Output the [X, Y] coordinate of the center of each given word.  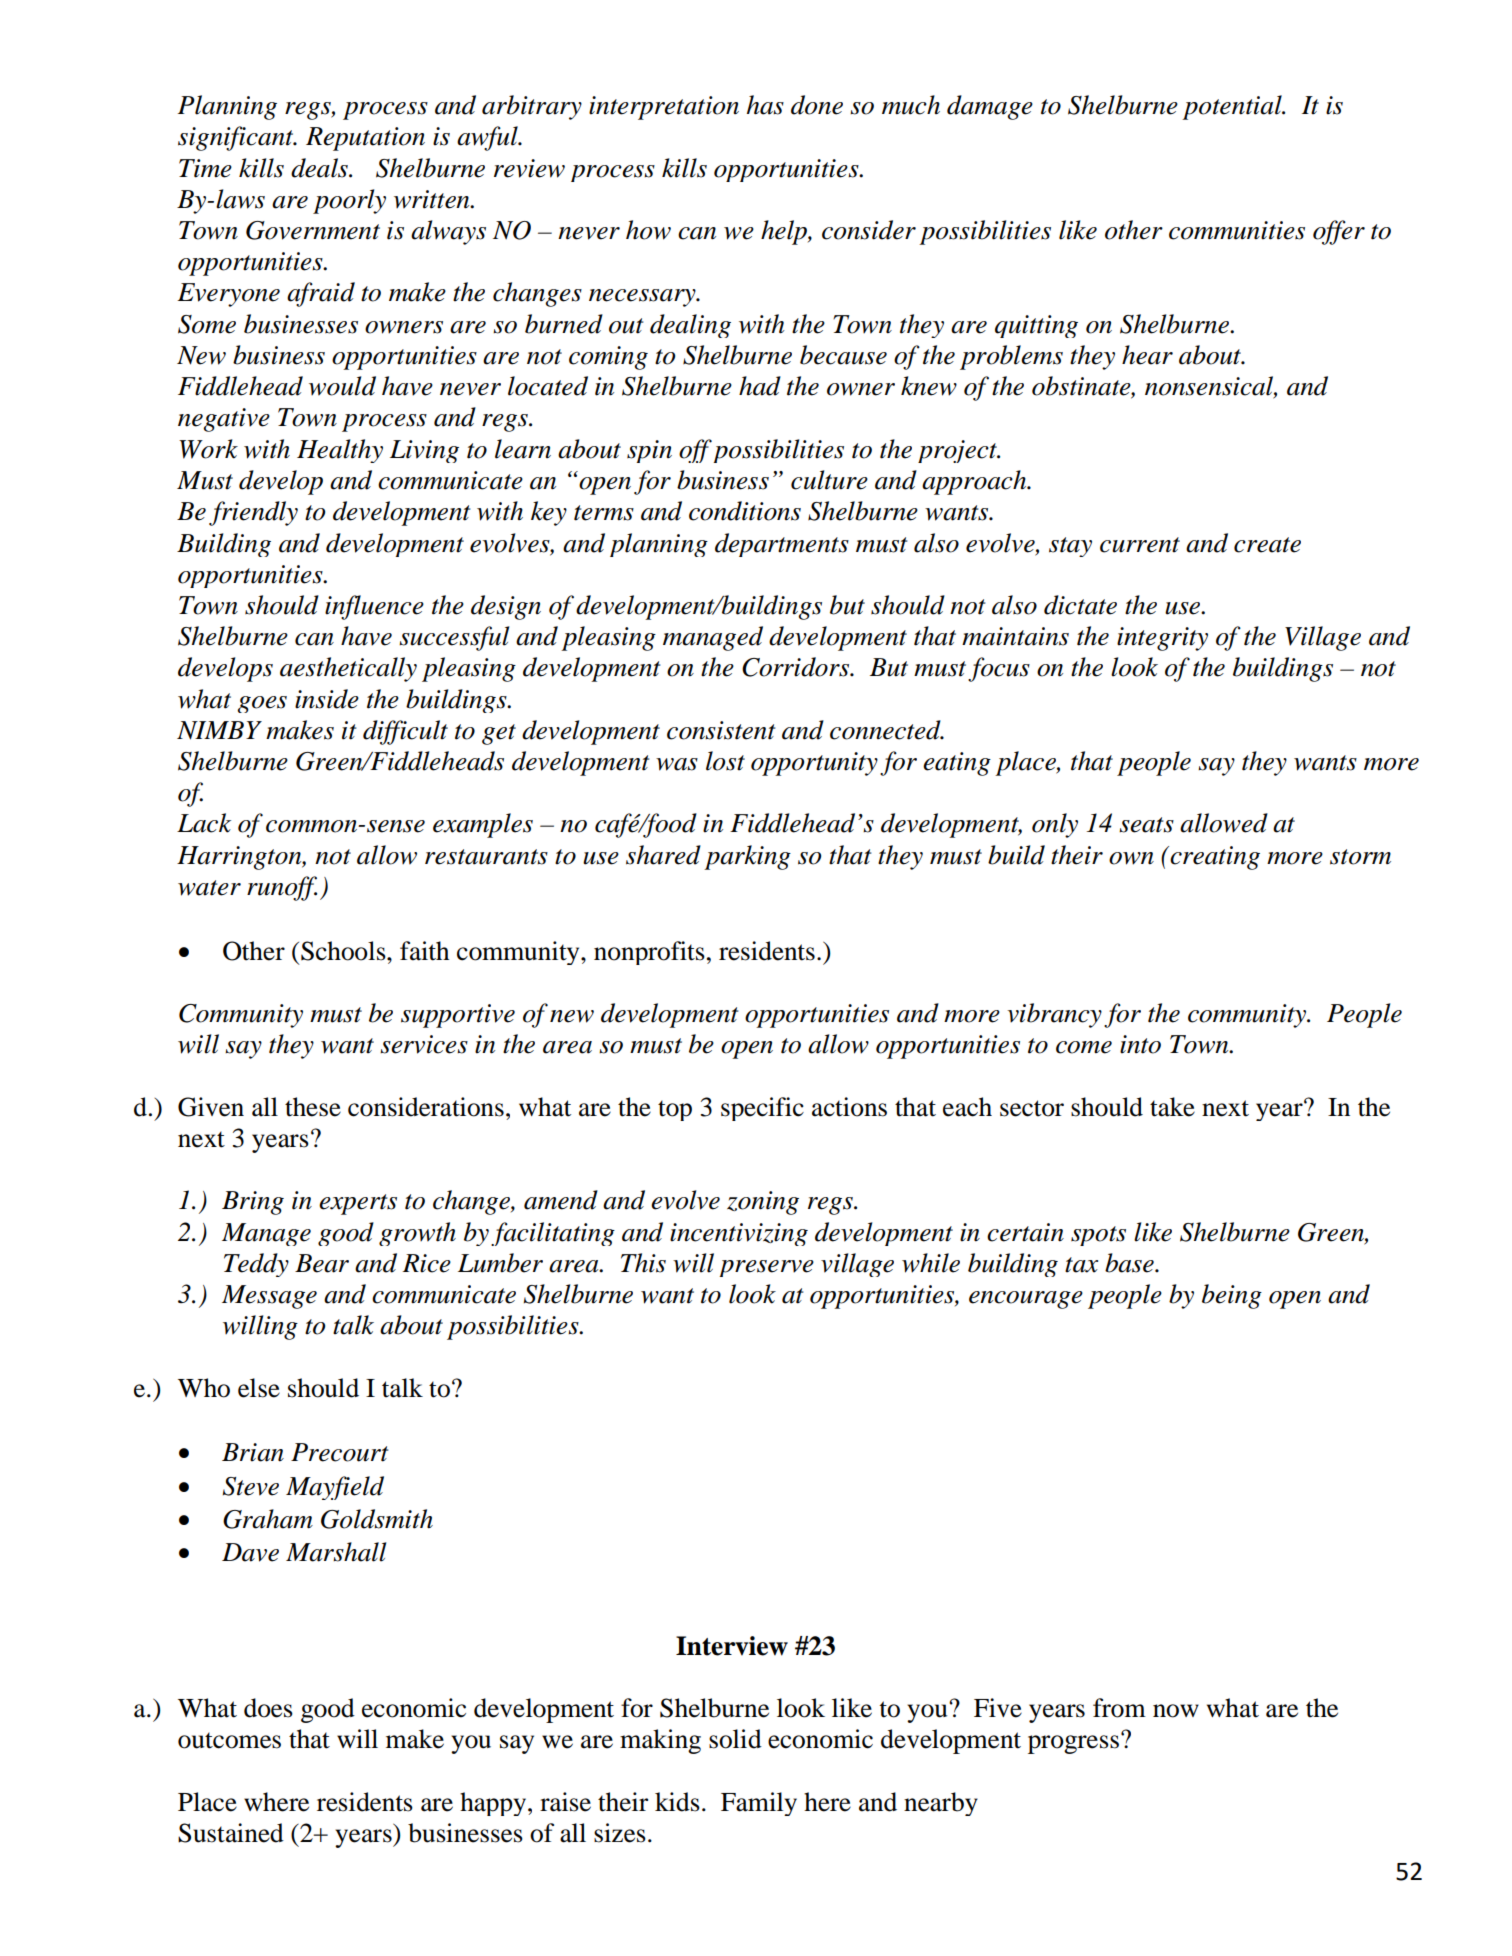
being [1232, 1296]
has [765, 105]
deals [320, 168]
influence [374, 607]
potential [1233, 107]
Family [759, 1804]
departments [782, 545]
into [1140, 1044]
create [1267, 545]
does [268, 1708]
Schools [344, 951]
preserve [767, 1268]
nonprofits [649, 953]
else [259, 1388]
